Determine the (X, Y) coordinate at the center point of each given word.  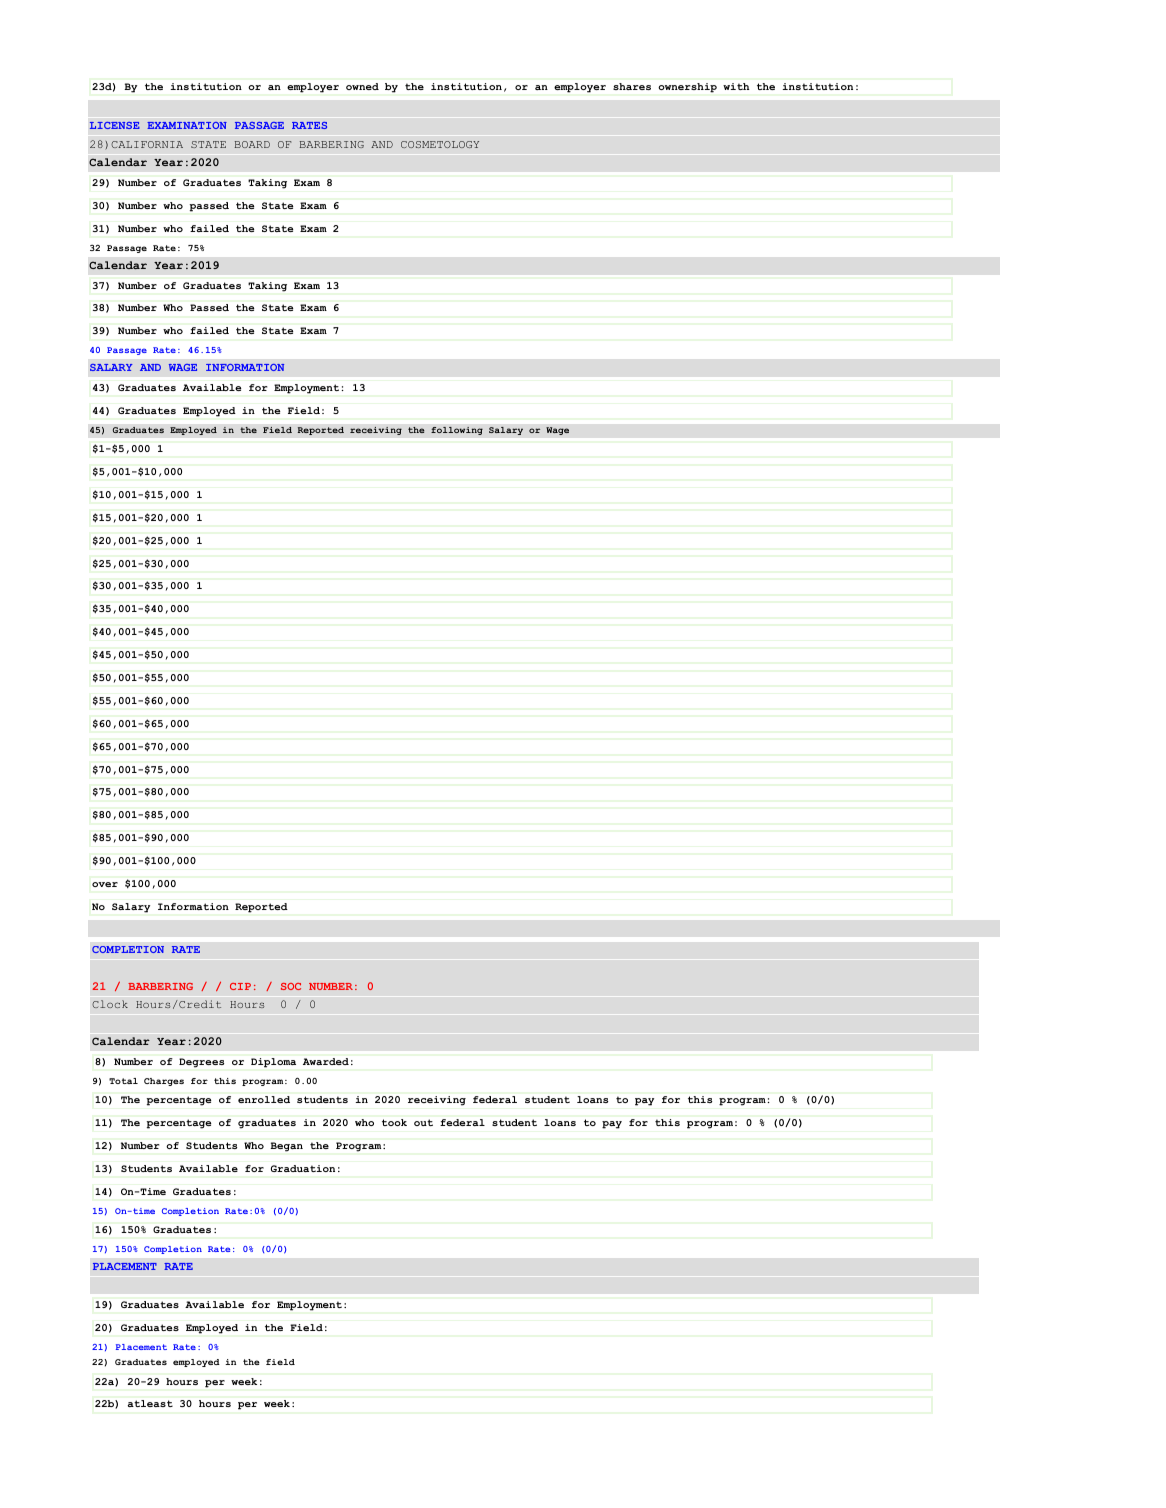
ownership (687, 88)
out (423, 1122)
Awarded (326, 1061)
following (457, 430)
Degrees (201, 1063)
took (394, 1122)
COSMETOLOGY (440, 144)
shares (632, 86)
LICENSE (115, 125)
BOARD (252, 144)
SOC (291, 986)
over (105, 884)
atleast (150, 1403)
